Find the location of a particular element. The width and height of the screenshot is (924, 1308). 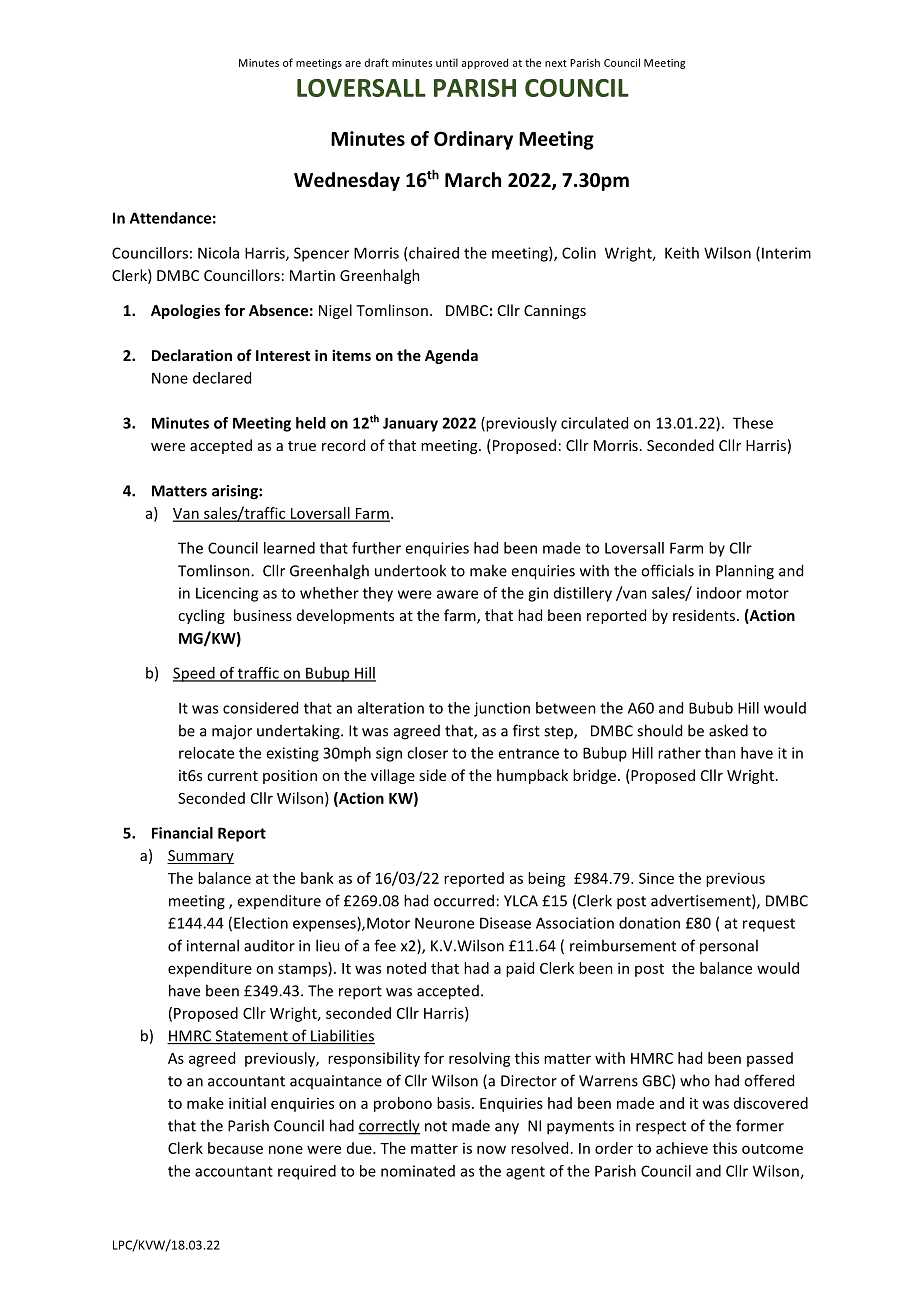

occurred is located at coordinates (464, 900).
